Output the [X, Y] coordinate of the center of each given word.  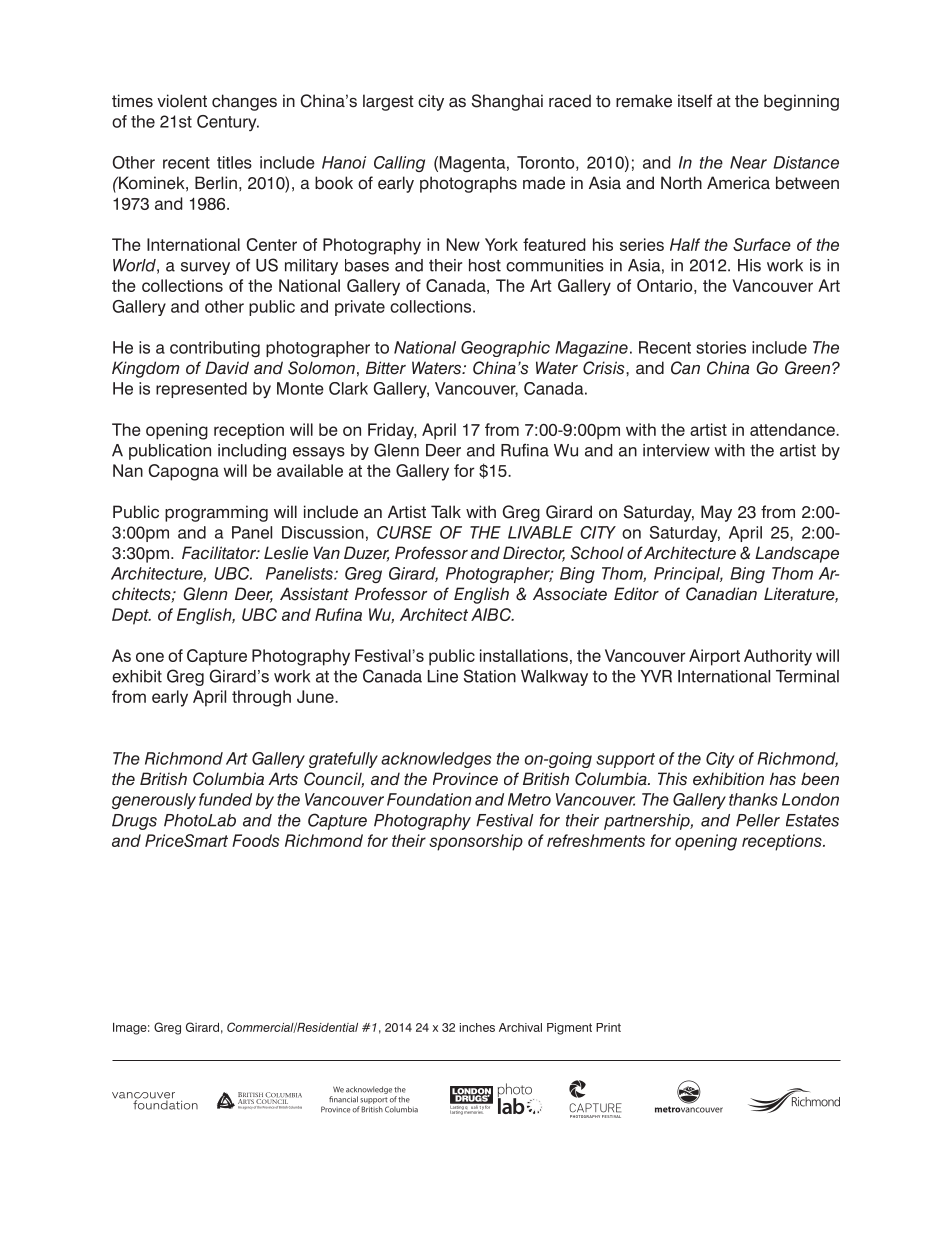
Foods [255, 840]
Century [228, 123]
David [227, 368]
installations [524, 655]
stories [721, 347]
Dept [131, 616]
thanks [753, 799]
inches [477, 1027]
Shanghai [507, 102]
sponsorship [476, 842]
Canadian [721, 594]
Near [748, 162]
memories [473, 1111]
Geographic [505, 349]
